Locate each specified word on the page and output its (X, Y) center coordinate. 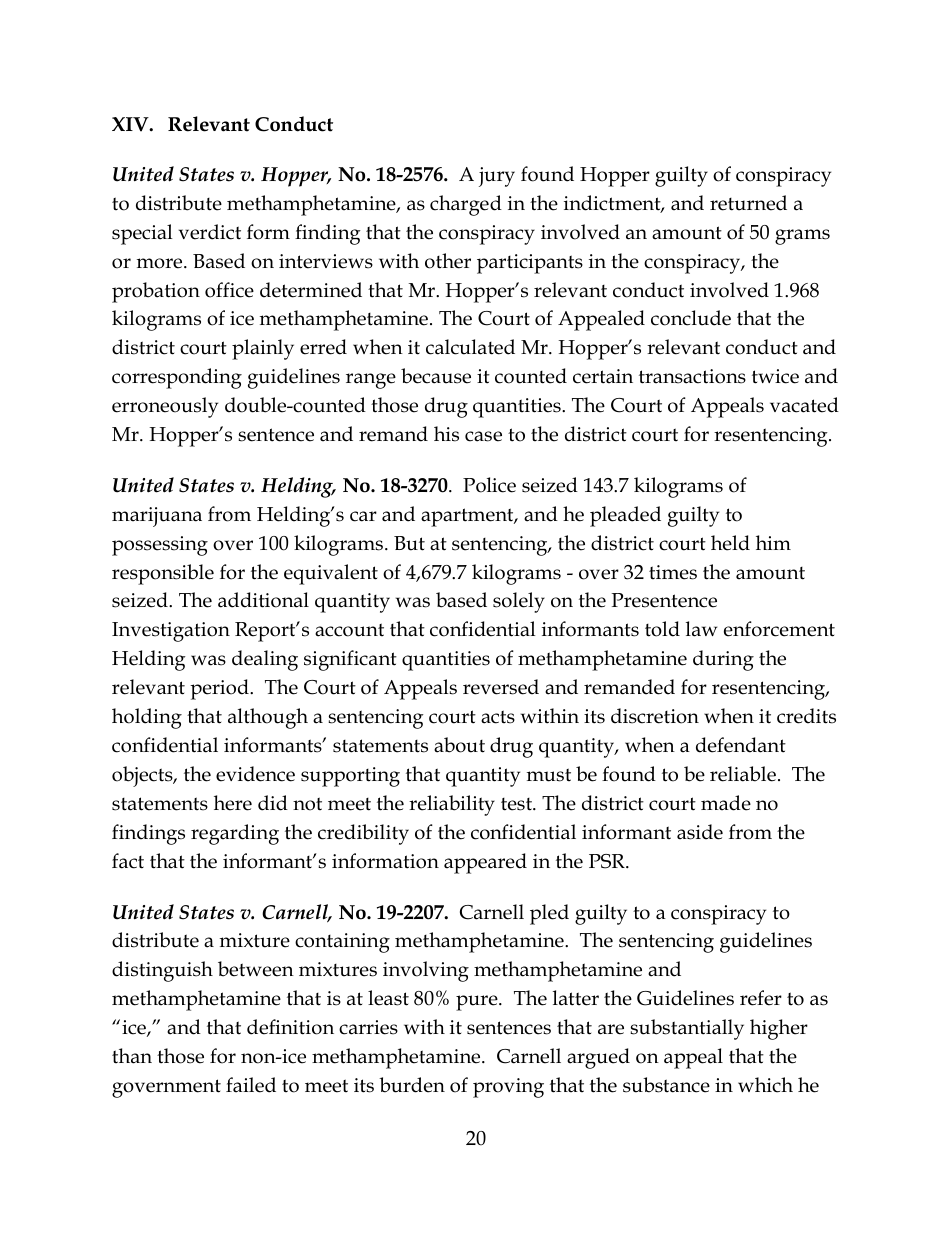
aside (700, 832)
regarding (235, 834)
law (701, 629)
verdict (210, 232)
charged (466, 205)
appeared (485, 863)
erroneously (165, 407)
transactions (692, 376)
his (446, 434)
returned (748, 203)
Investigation (171, 632)
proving (508, 1088)
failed (251, 1085)
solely (519, 602)
